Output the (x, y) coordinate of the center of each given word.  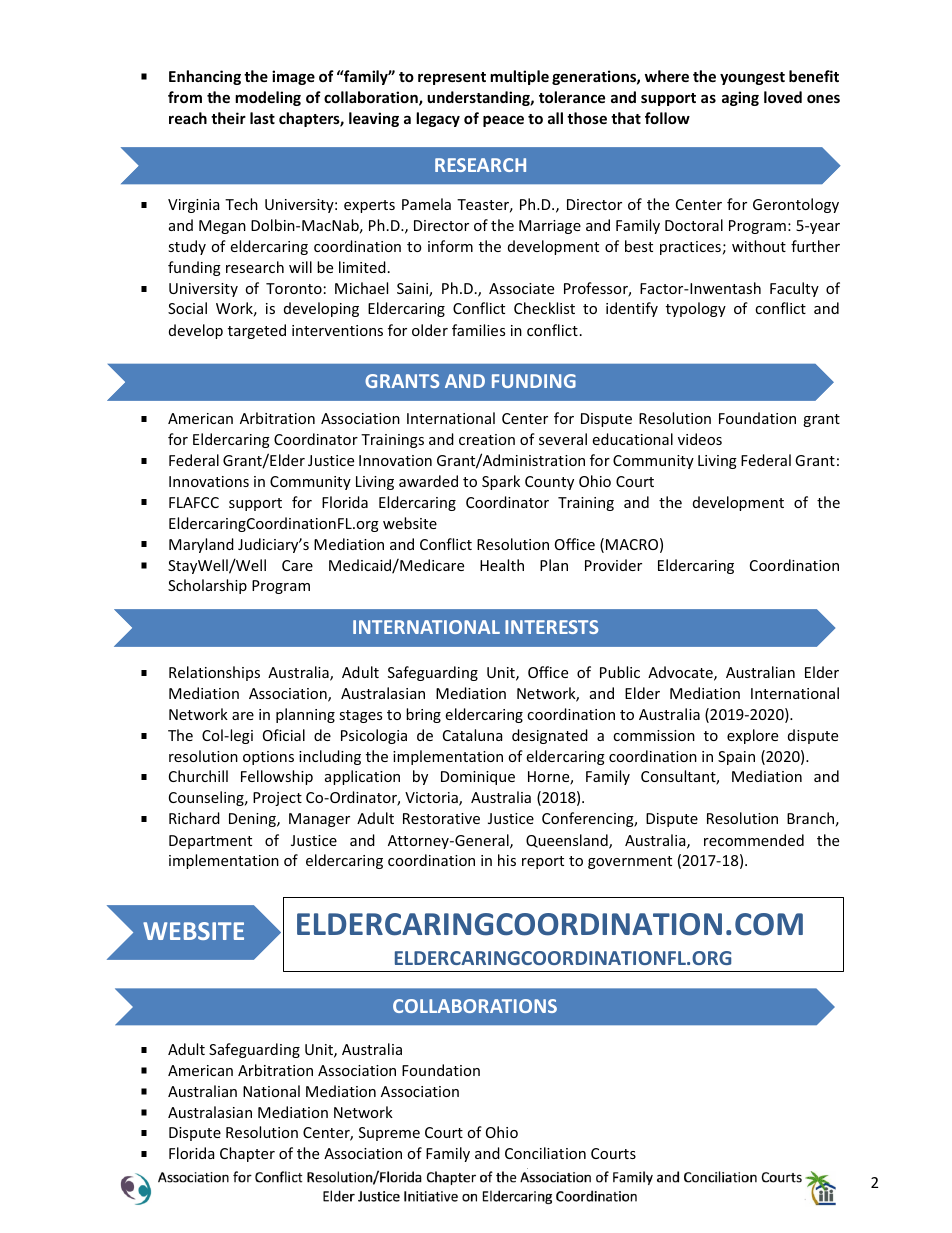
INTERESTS (551, 627)
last (262, 118)
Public (620, 672)
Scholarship (207, 586)
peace (503, 121)
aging (740, 98)
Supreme (389, 1134)
